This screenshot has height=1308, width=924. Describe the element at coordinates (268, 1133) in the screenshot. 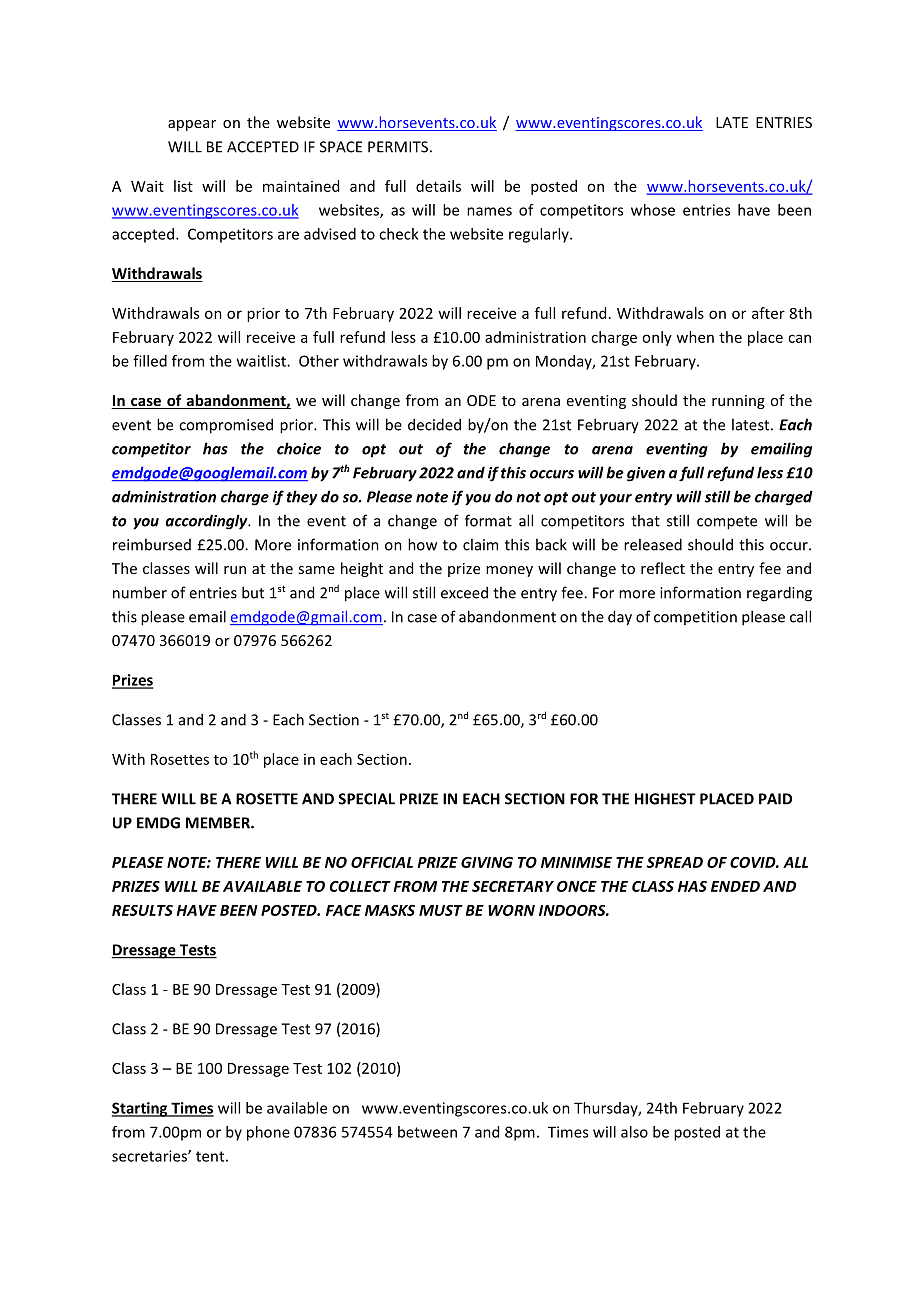

I see `phone` at that location.
